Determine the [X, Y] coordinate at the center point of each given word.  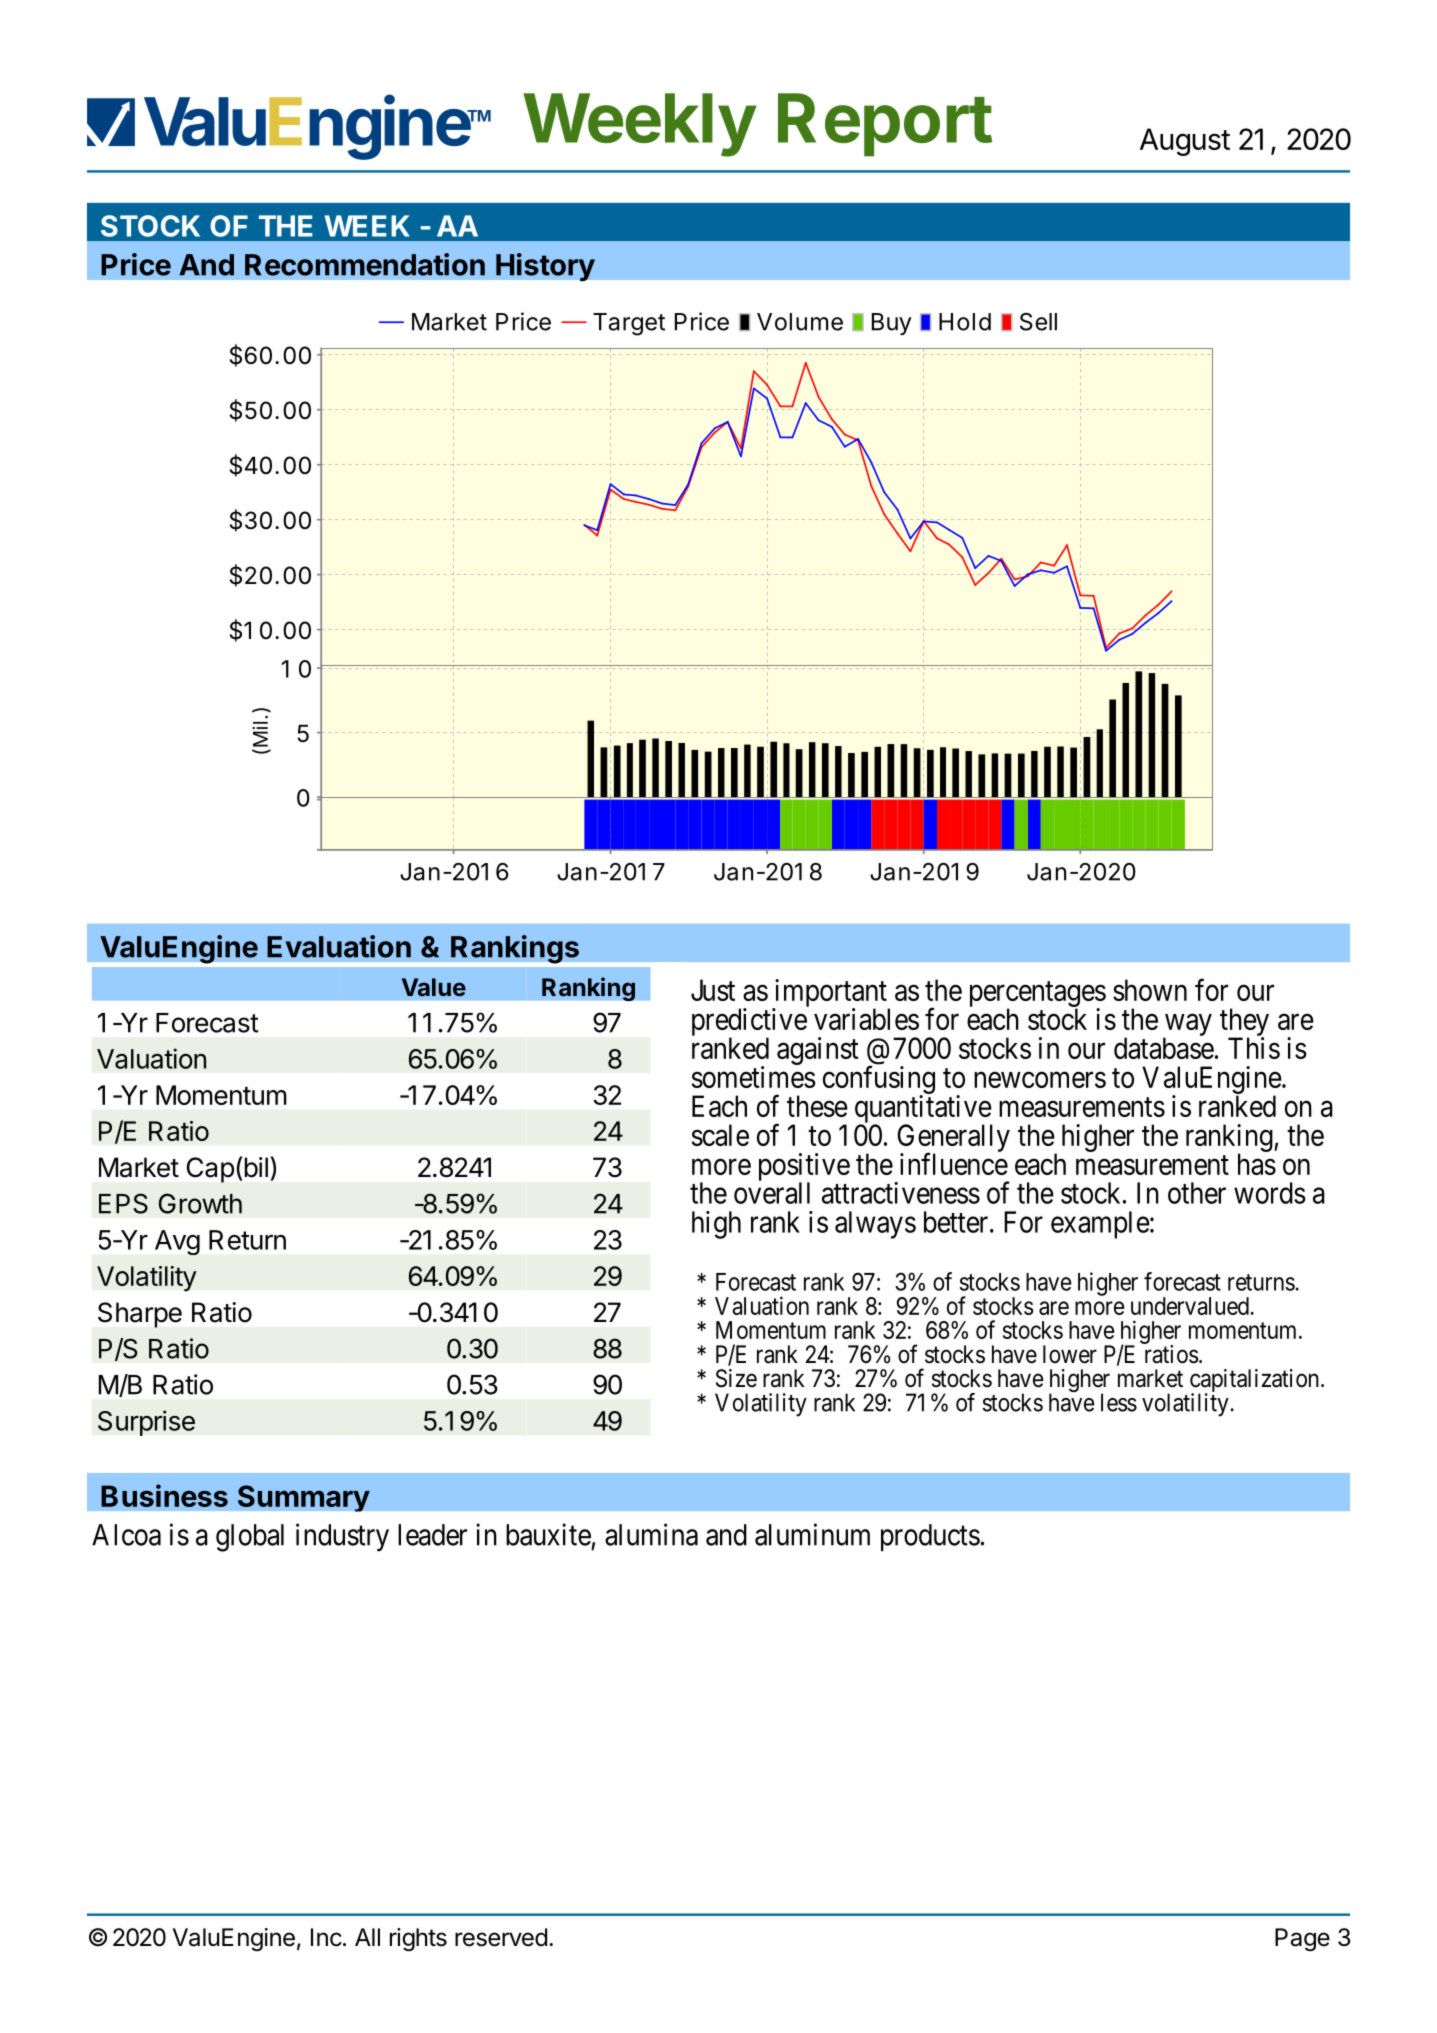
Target [629, 324]
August [1185, 142]
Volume [800, 322]
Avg [177, 1242]
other [1197, 1193]
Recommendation [365, 264]
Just [713, 990]
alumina [651, 1534]
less [1119, 1402]
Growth [200, 1203]
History [545, 267]
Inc [326, 1937]
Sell [1038, 322]
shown [1150, 990]
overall [772, 1193]
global [250, 1538]
